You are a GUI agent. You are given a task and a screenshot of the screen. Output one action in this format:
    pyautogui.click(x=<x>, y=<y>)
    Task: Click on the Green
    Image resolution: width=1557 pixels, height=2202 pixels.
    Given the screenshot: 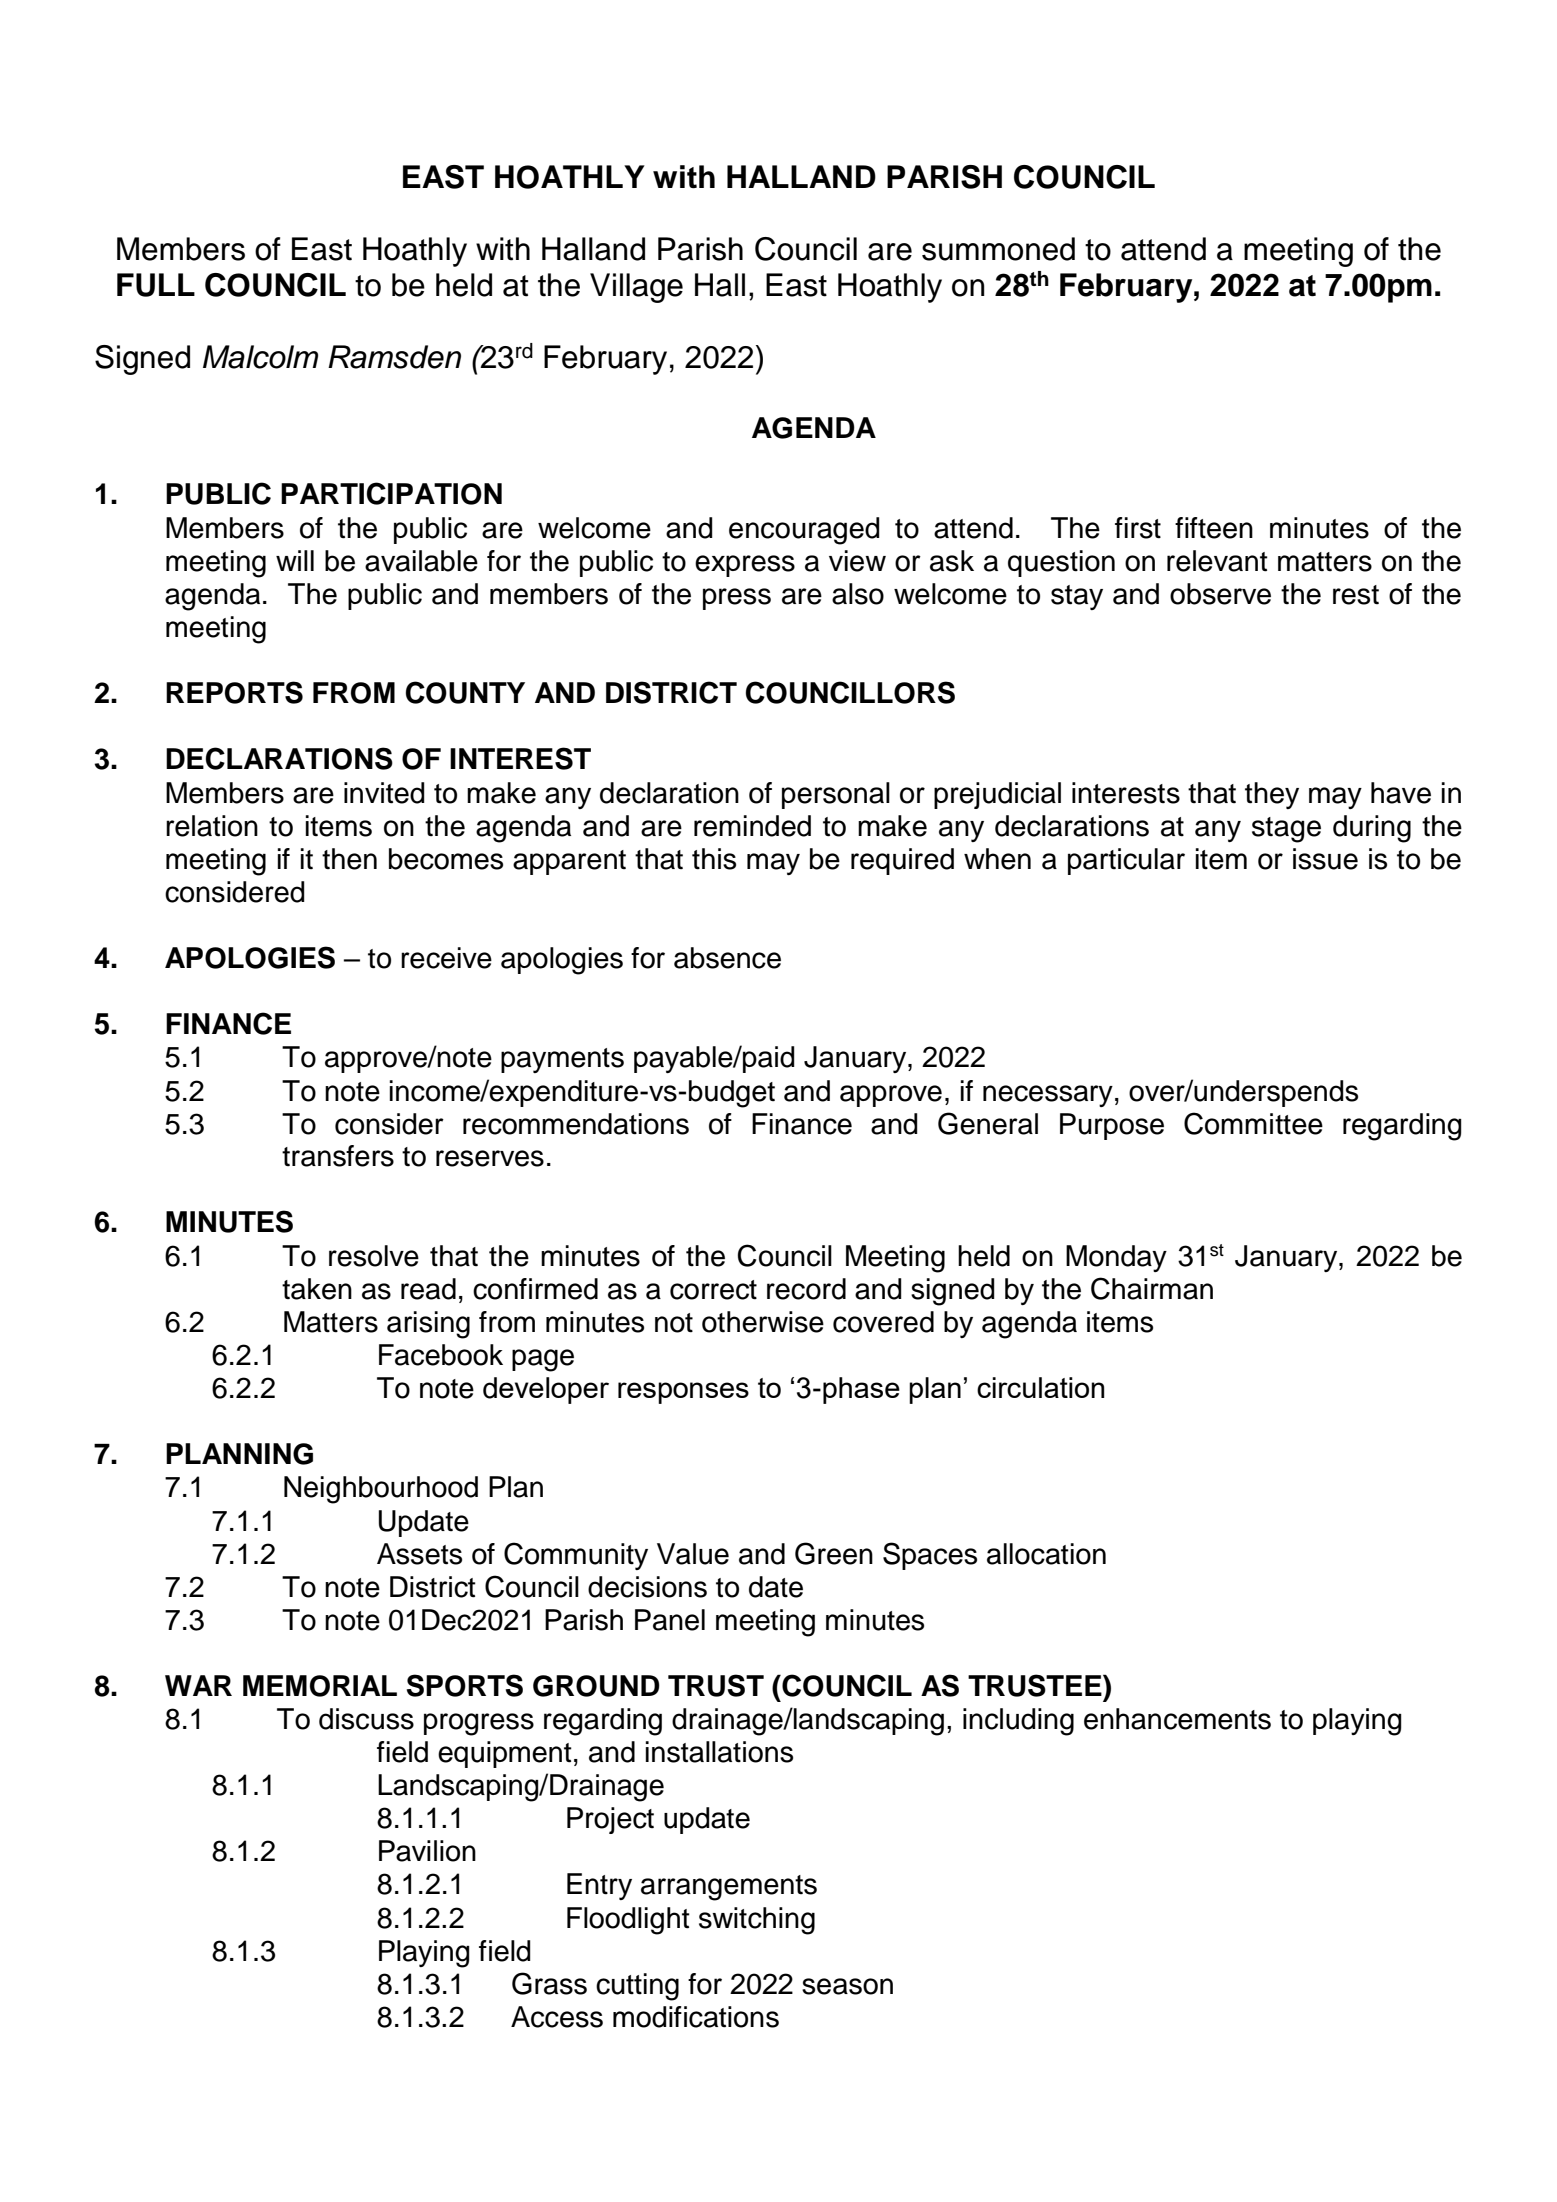 What is the action you would take?
    pyautogui.click(x=834, y=1553)
